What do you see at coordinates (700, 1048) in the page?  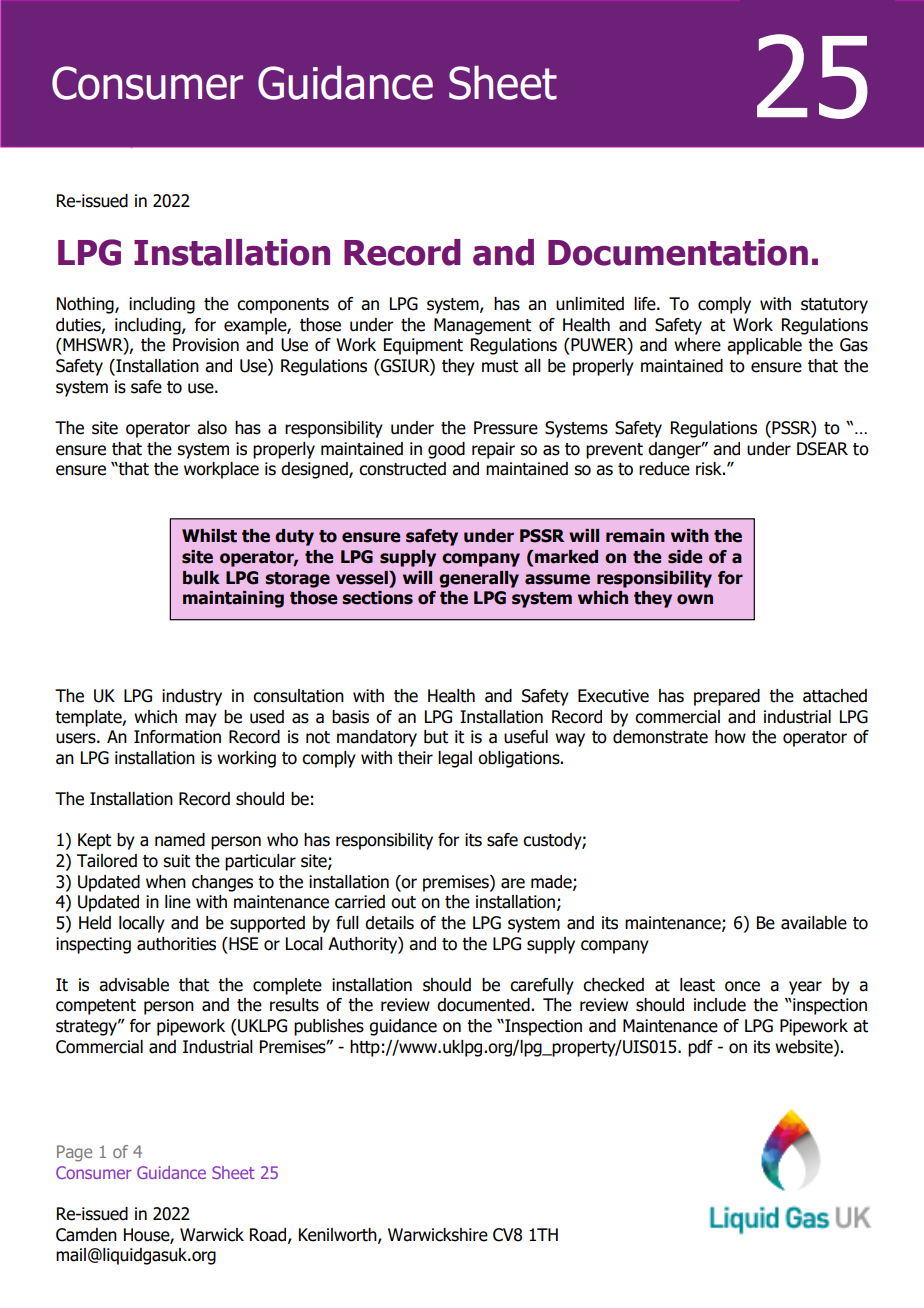 I see `pdf` at bounding box center [700, 1048].
